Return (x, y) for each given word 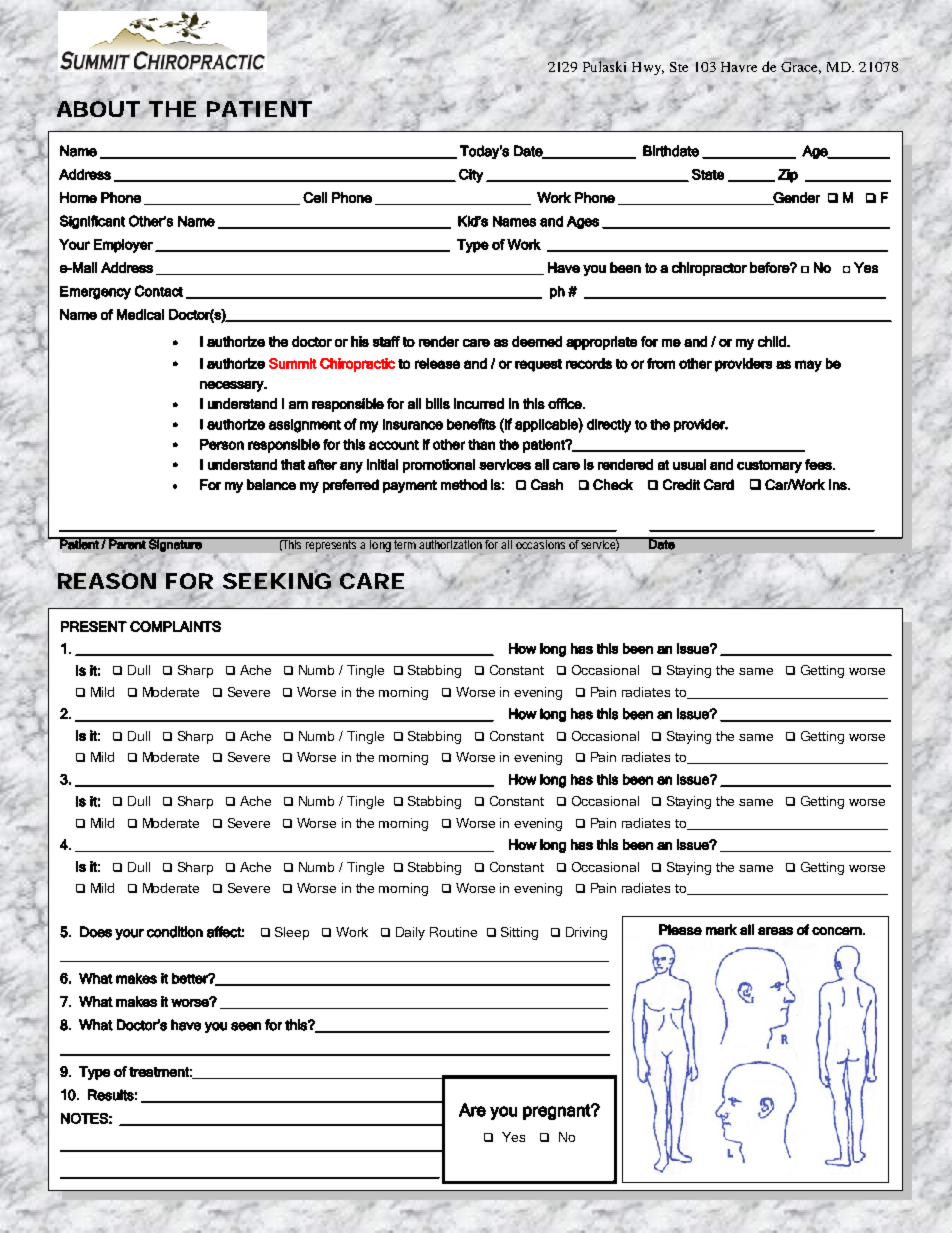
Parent (127, 543)
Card (719, 484)
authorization (451, 543)
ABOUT (97, 108)
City (471, 176)
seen (246, 1026)
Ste (679, 67)
